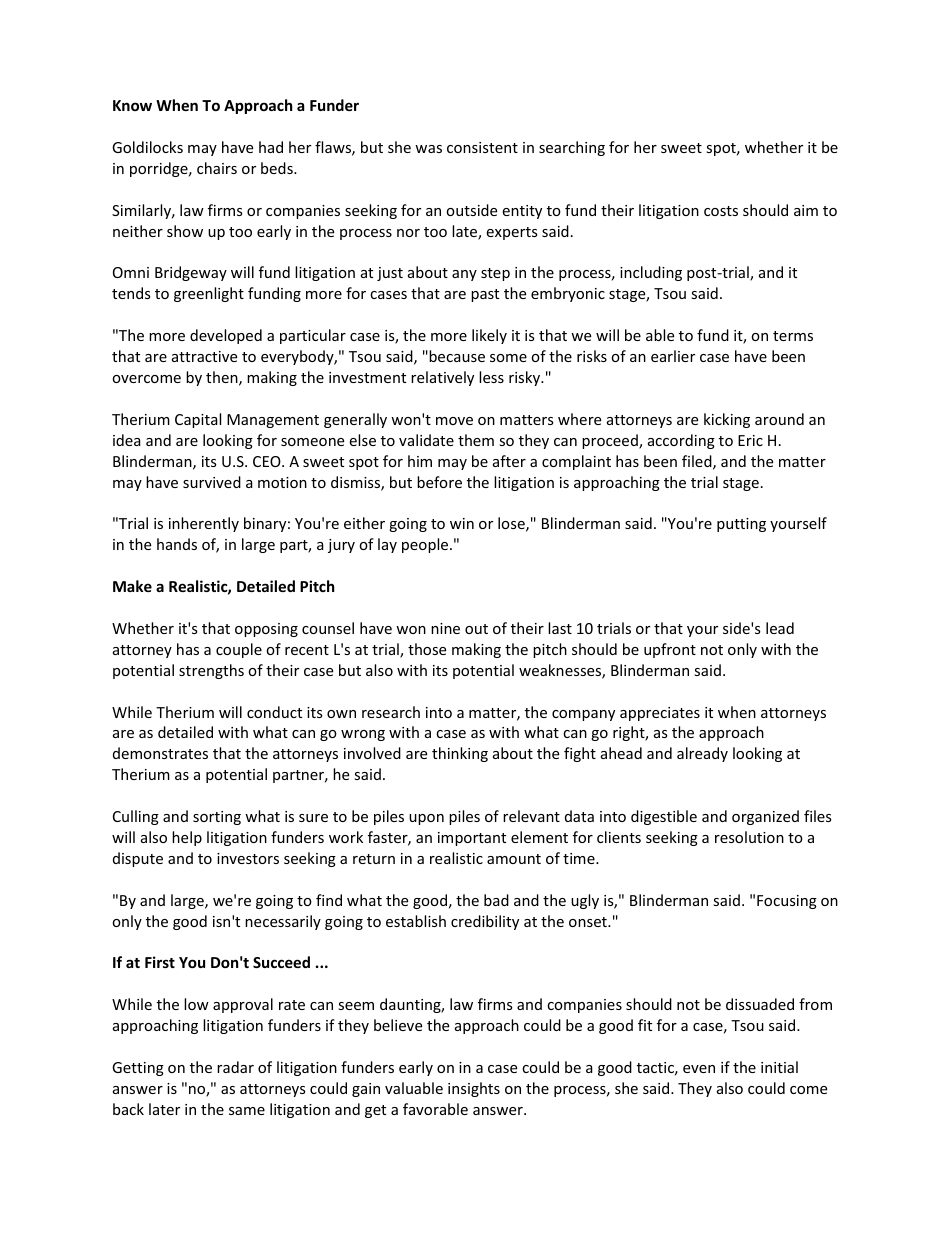 Image resolution: width=952 pixels, height=1233 pixels. I want to click on even, so click(699, 1069).
